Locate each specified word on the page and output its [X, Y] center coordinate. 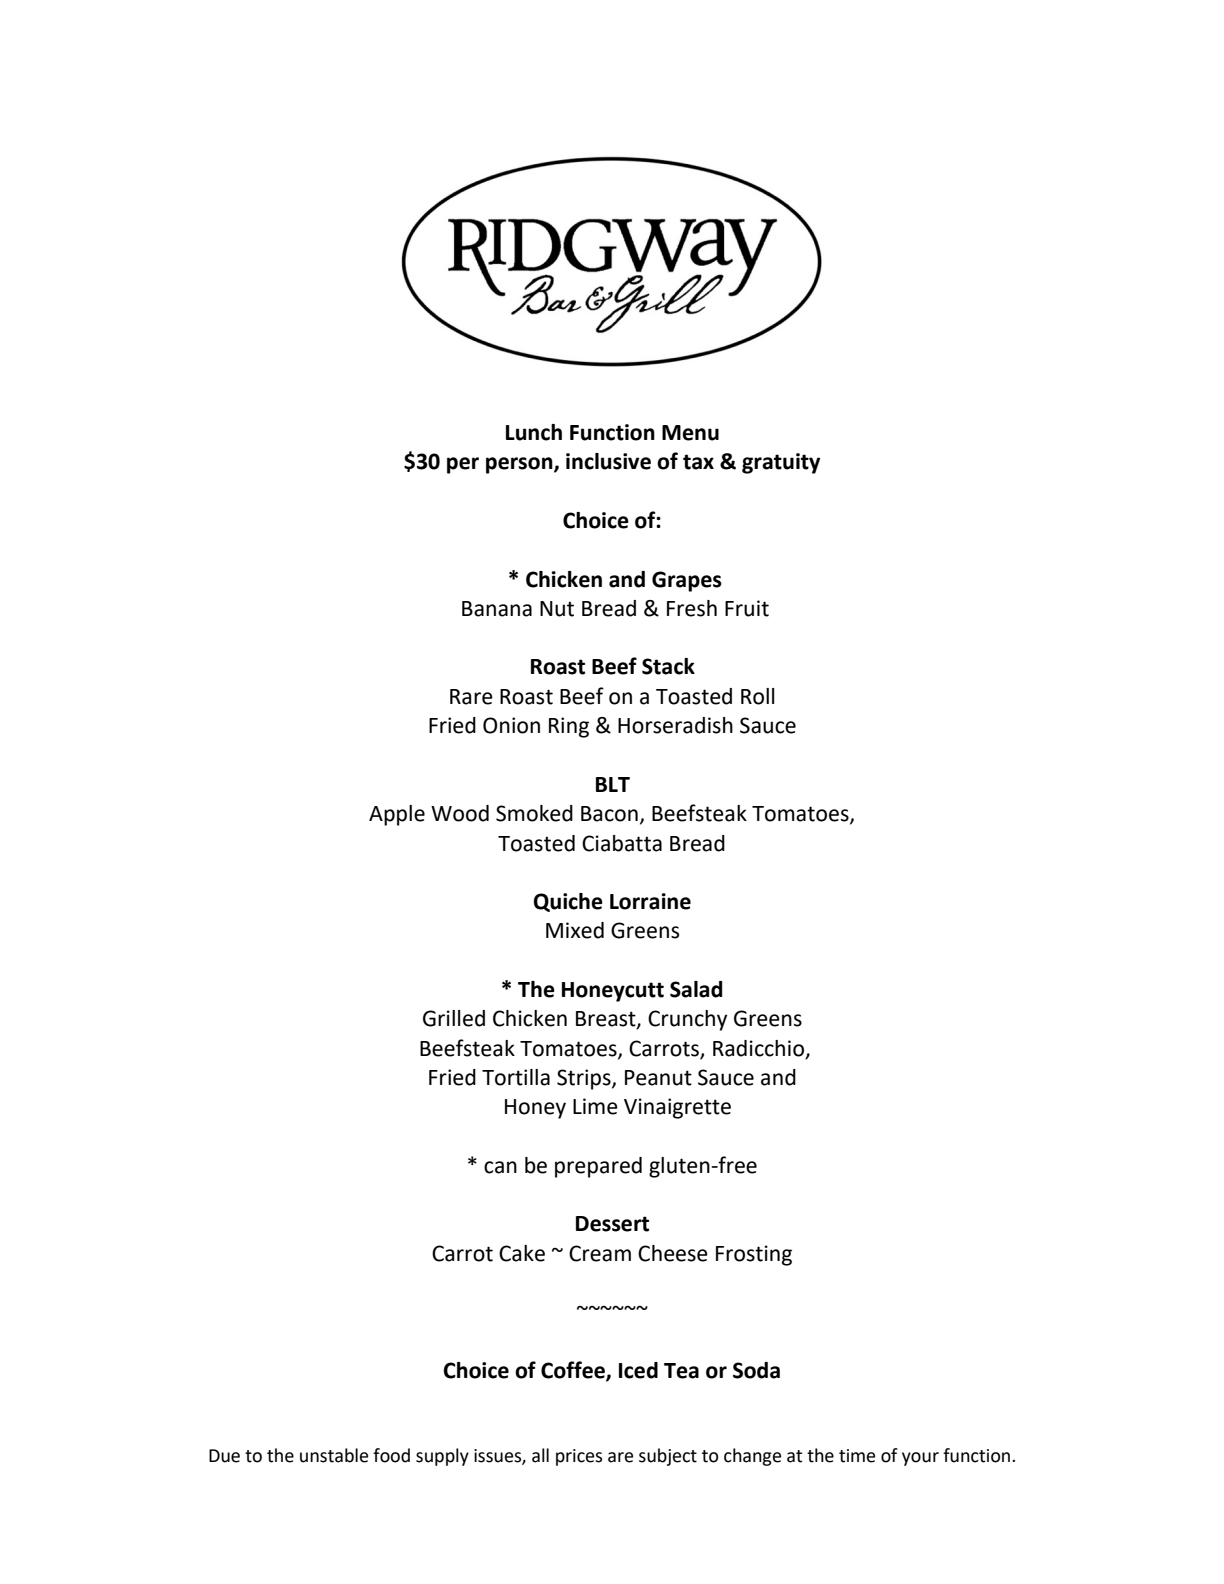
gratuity [781, 463]
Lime [595, 1106]
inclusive [608, 461]
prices [579, 1457]
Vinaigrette [677, 1108]
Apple [397, 815]
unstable [334, 1455]
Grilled [454, 1018]
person [520, 465]
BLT [613, 784]
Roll [758, 696]
